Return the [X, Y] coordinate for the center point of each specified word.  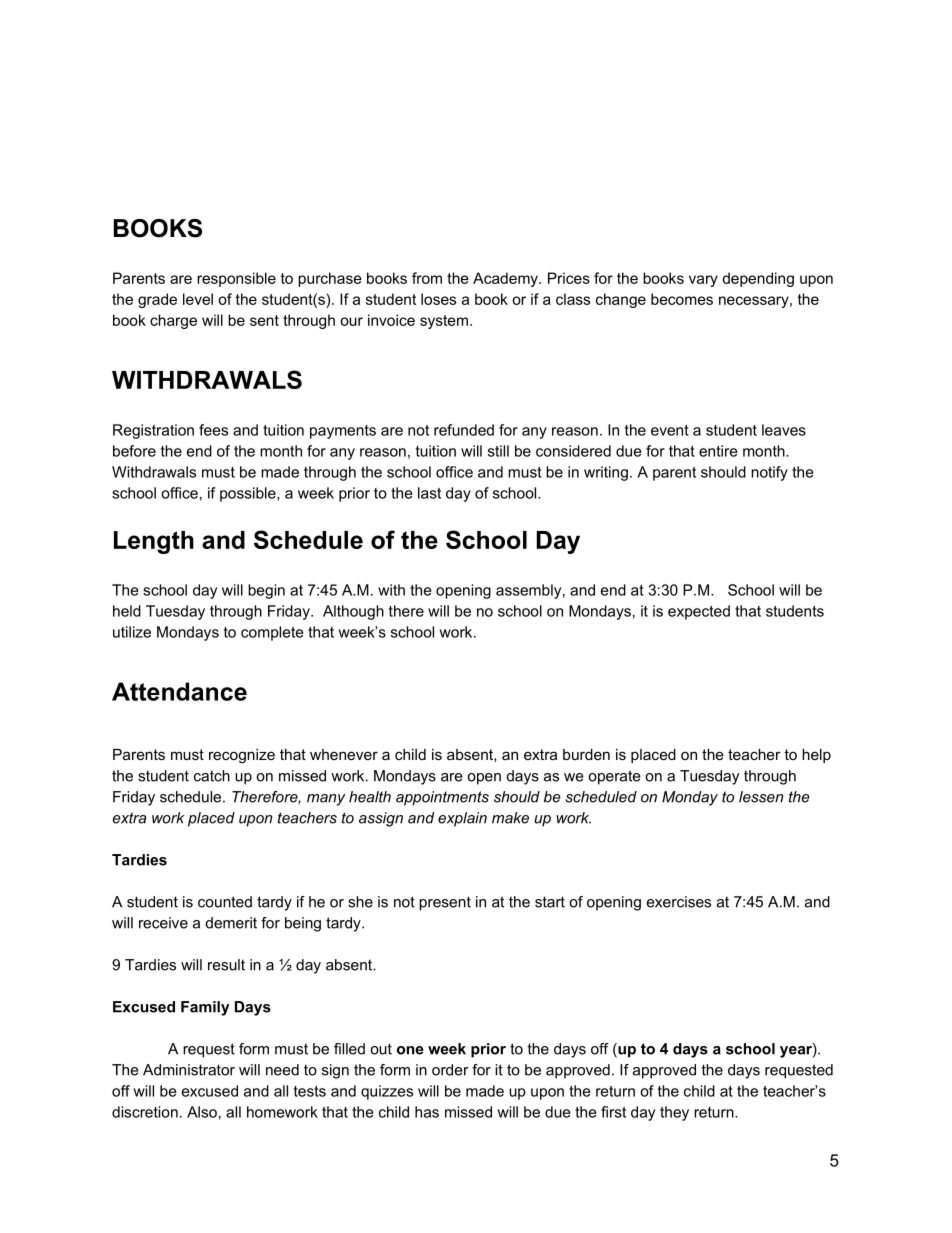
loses [438, 299]
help [816, 756]
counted [225, 902]
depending [758, 279]
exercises [679, 902]
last [429, 493]
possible [249, 494]
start [550, 902]
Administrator [189, 1070]
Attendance [179, 691]
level [198, 299]
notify [769, 473]
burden [586, 754]
